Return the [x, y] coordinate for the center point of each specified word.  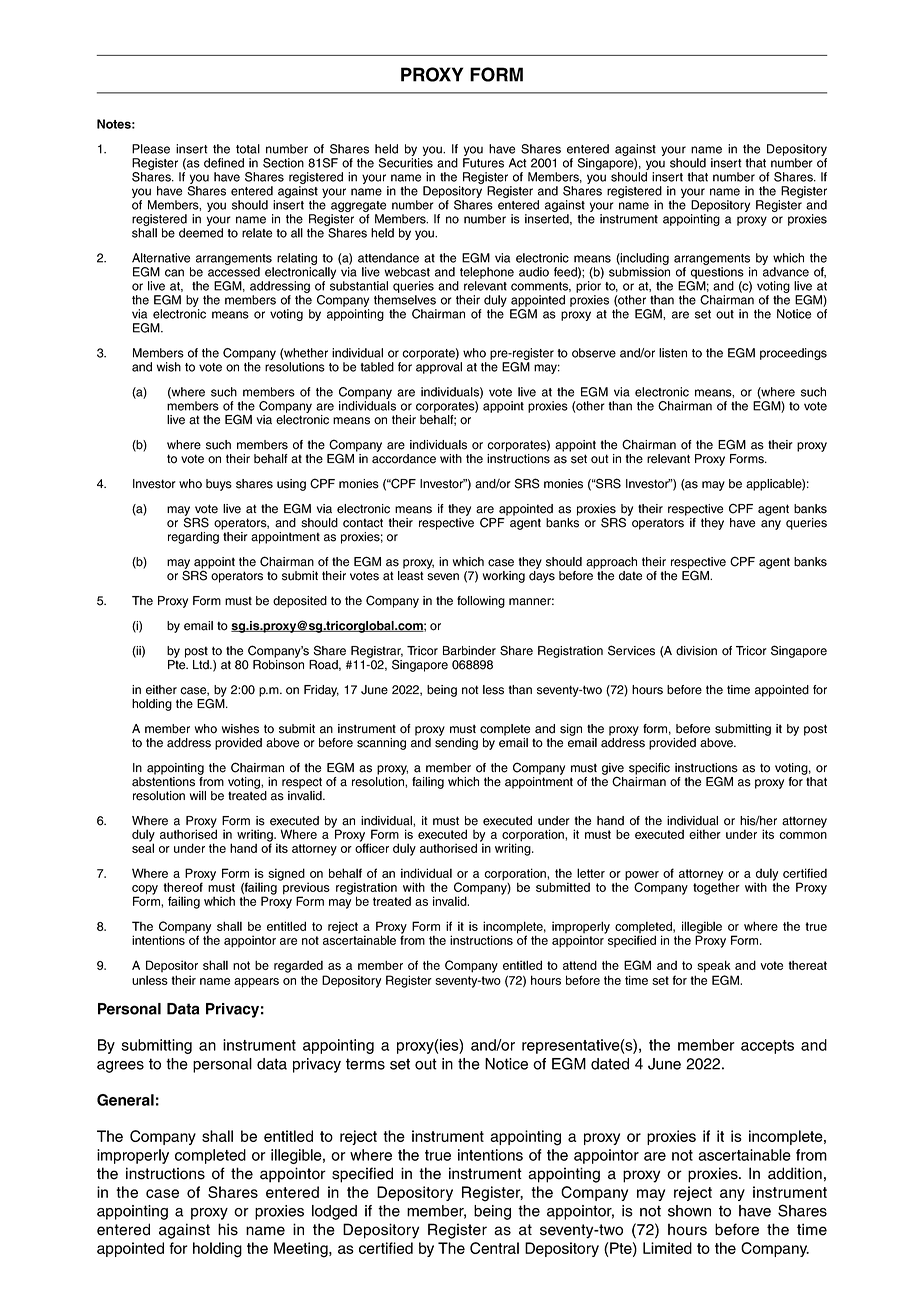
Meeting [302, 1250]
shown [689, 1211]
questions [717, 273]
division [696, 651]
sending [456, 744]
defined [224, 163]
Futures [483, 163]
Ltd [202, 665]
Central [494, 1248]
